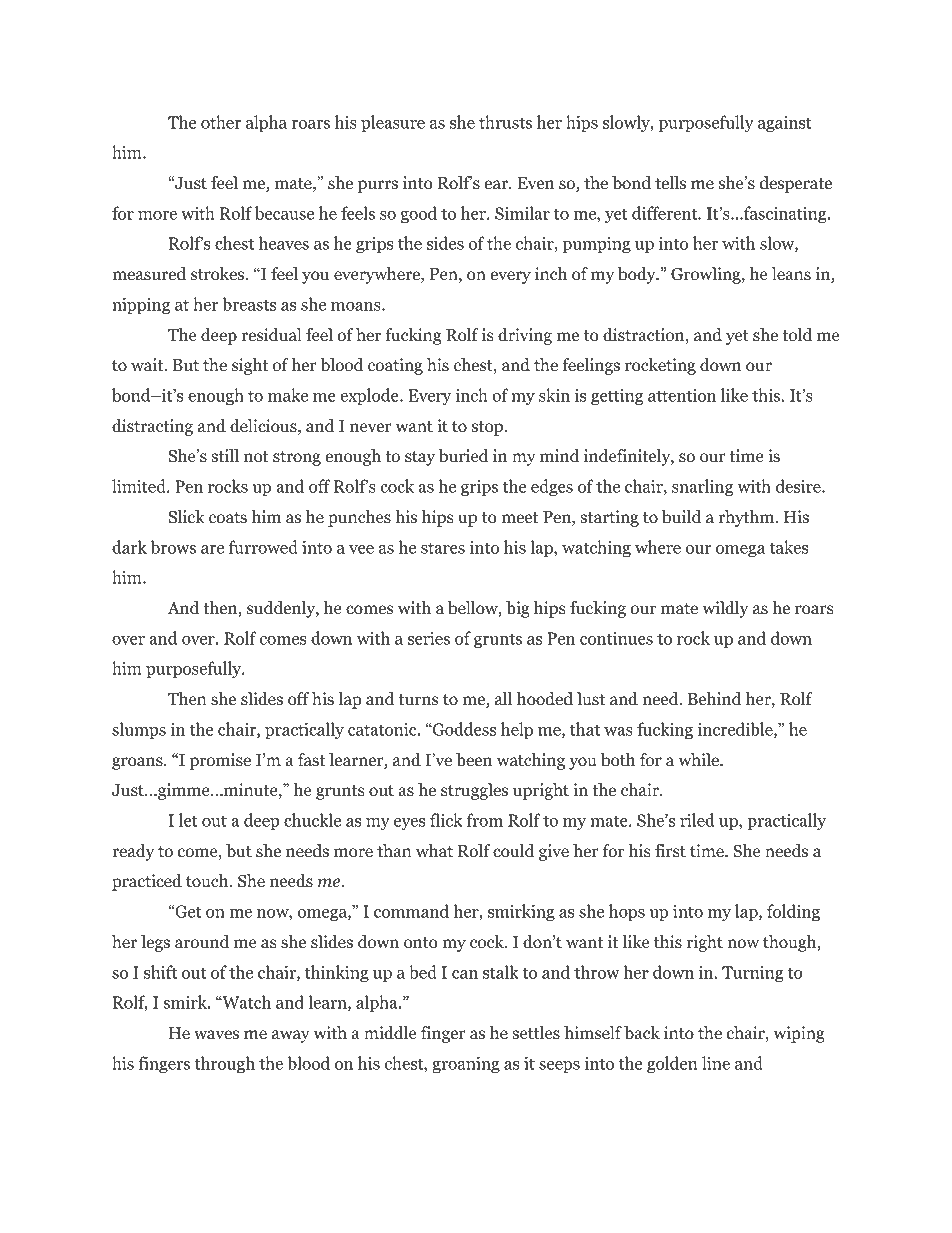 The image size is (952, 1233). What do you see at coordinates (221, 122) in the screenshot?
I see `other` at bounding box center [221, 122].
